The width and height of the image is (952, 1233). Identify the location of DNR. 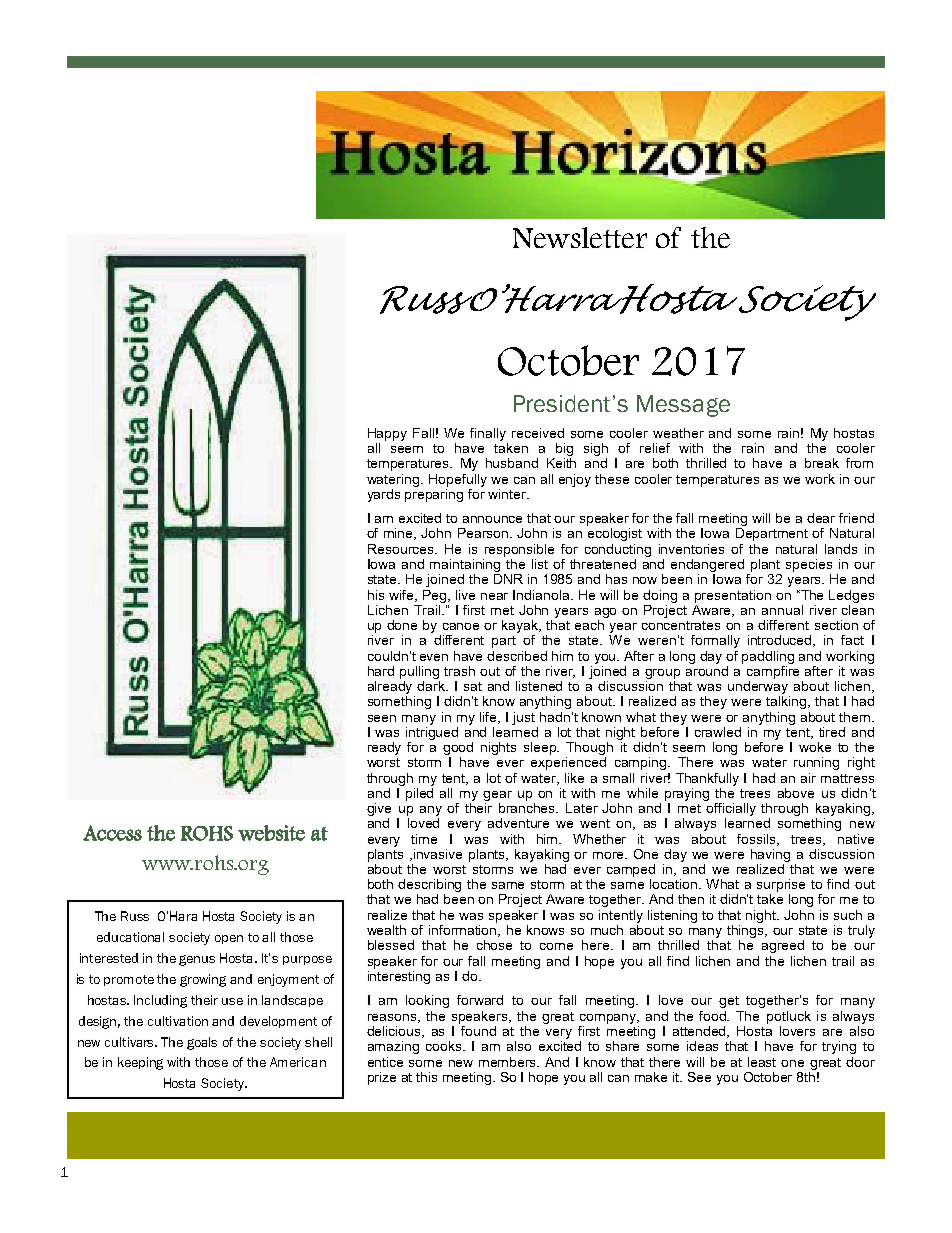
(508, 579).
